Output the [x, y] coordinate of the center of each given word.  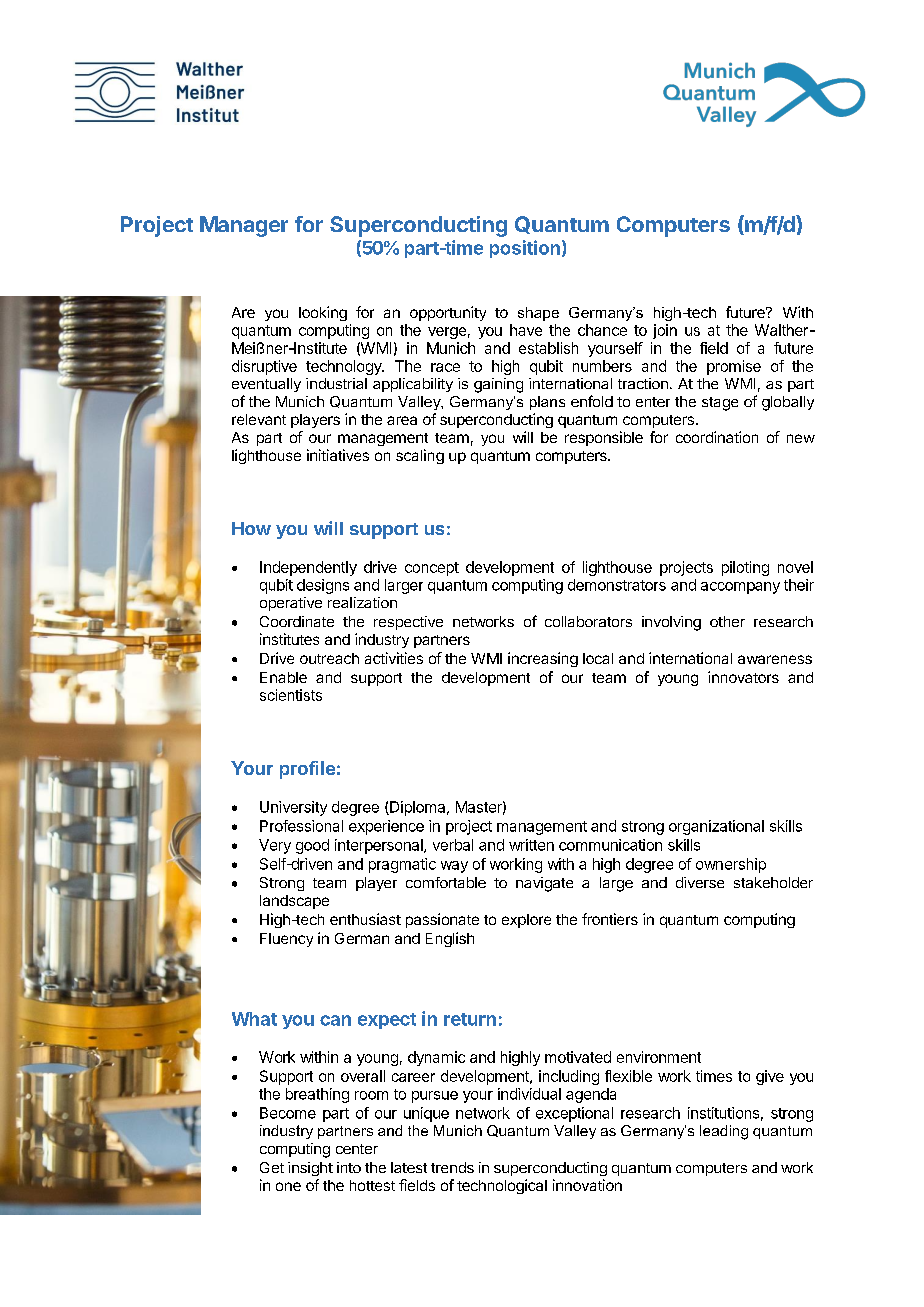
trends [452, 1167]
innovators [743, 677]
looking [323, 313]
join [665, 331]
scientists [291, 695]
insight [310, 1169]
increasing [543, 659]
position [525, 249]
